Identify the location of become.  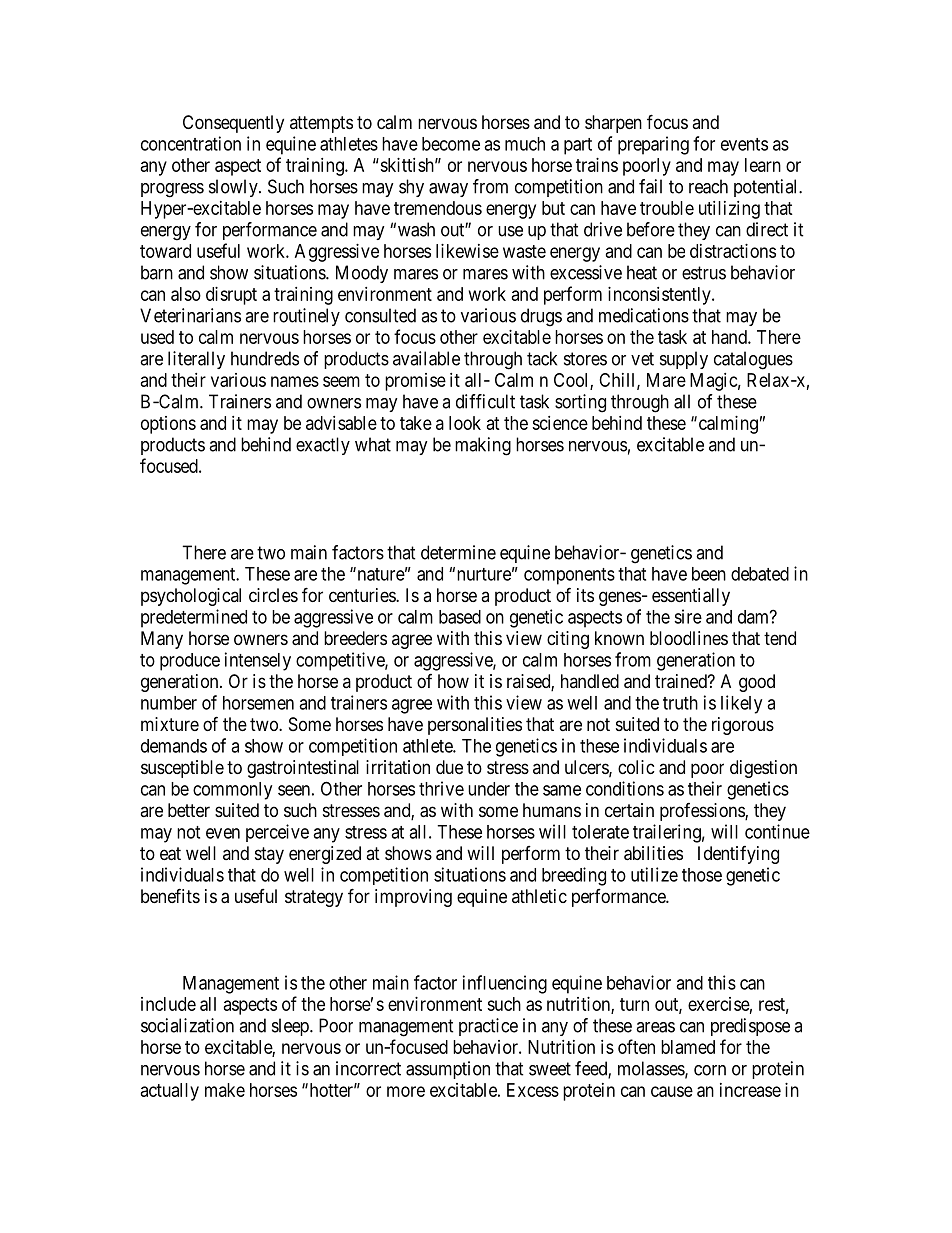
(451, 144).
